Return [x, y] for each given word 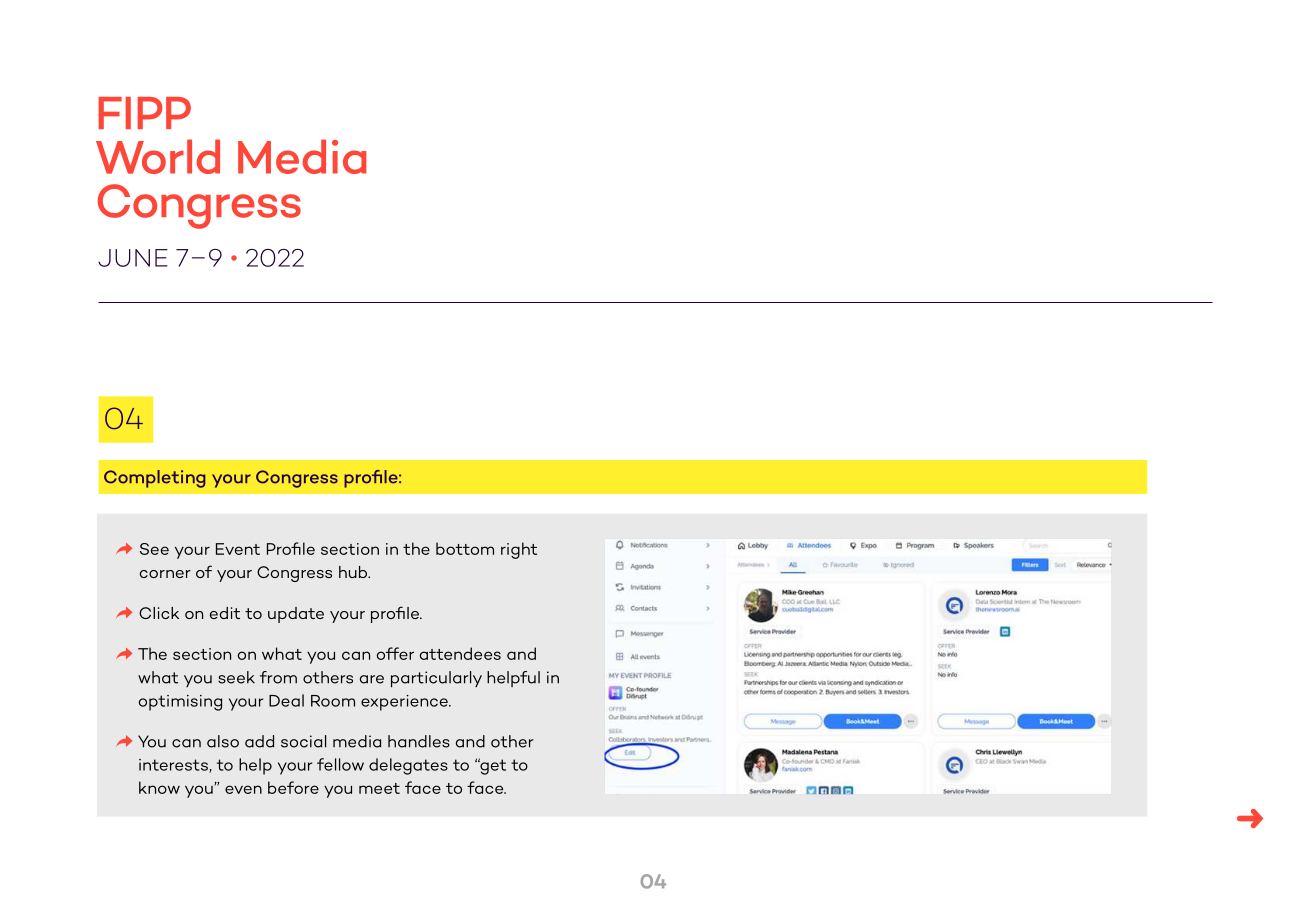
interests [174, 766]
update [296, 615]
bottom [465, 548]
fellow [340, 764]
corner [165, 574]
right [519, 550]
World [158, 156]
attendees [460, 653]
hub [354, 572]
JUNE [133, 258]
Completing [154, 479]
